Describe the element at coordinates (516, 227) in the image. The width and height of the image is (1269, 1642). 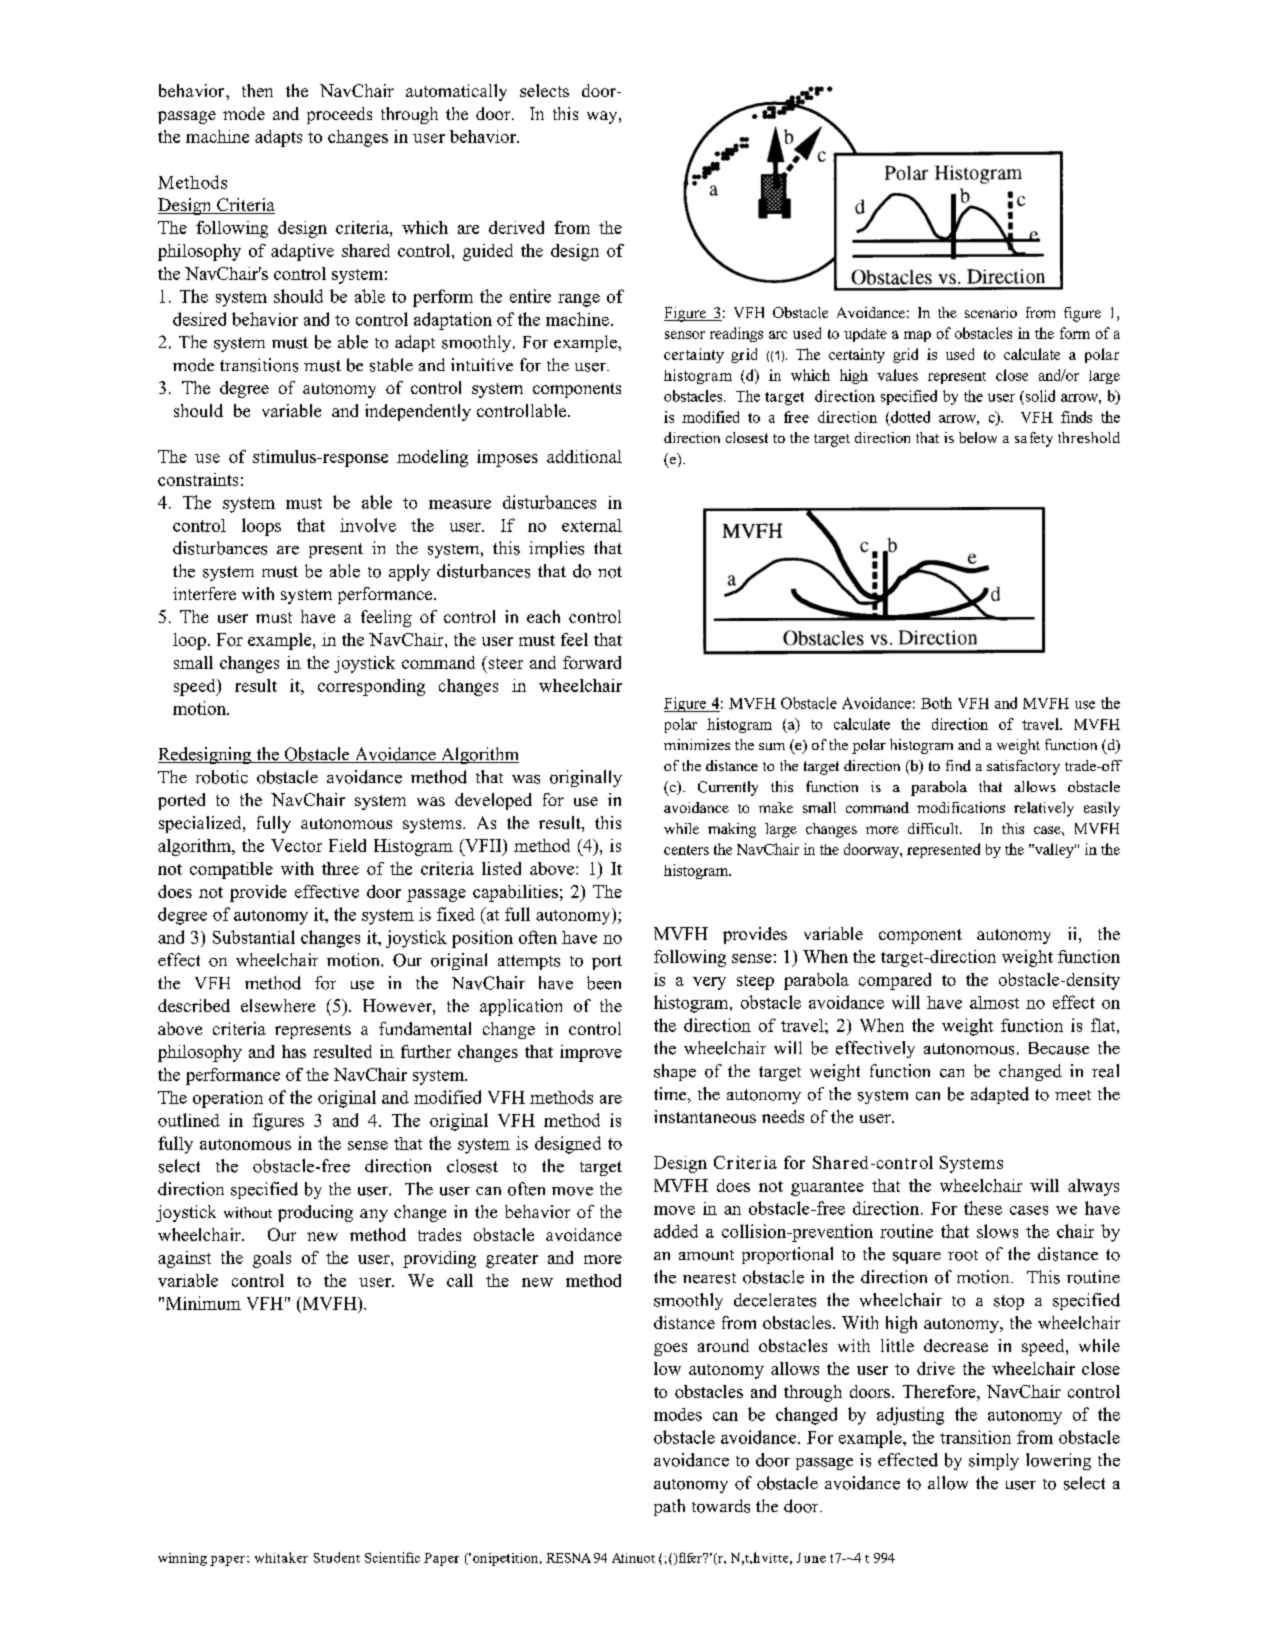
I see `derived` at that location.
